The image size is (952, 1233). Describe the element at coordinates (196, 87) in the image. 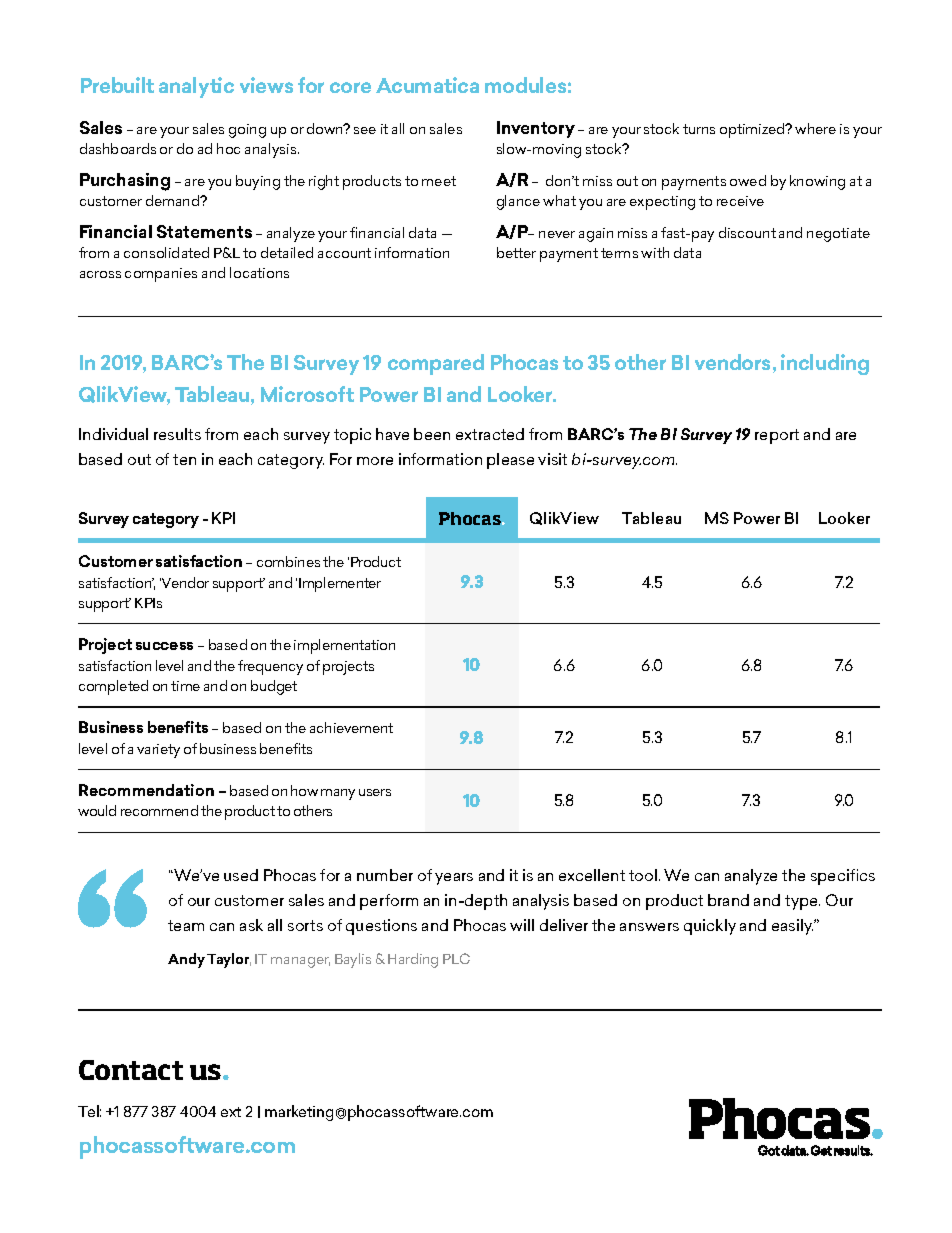

I see `analytic` at that location.
